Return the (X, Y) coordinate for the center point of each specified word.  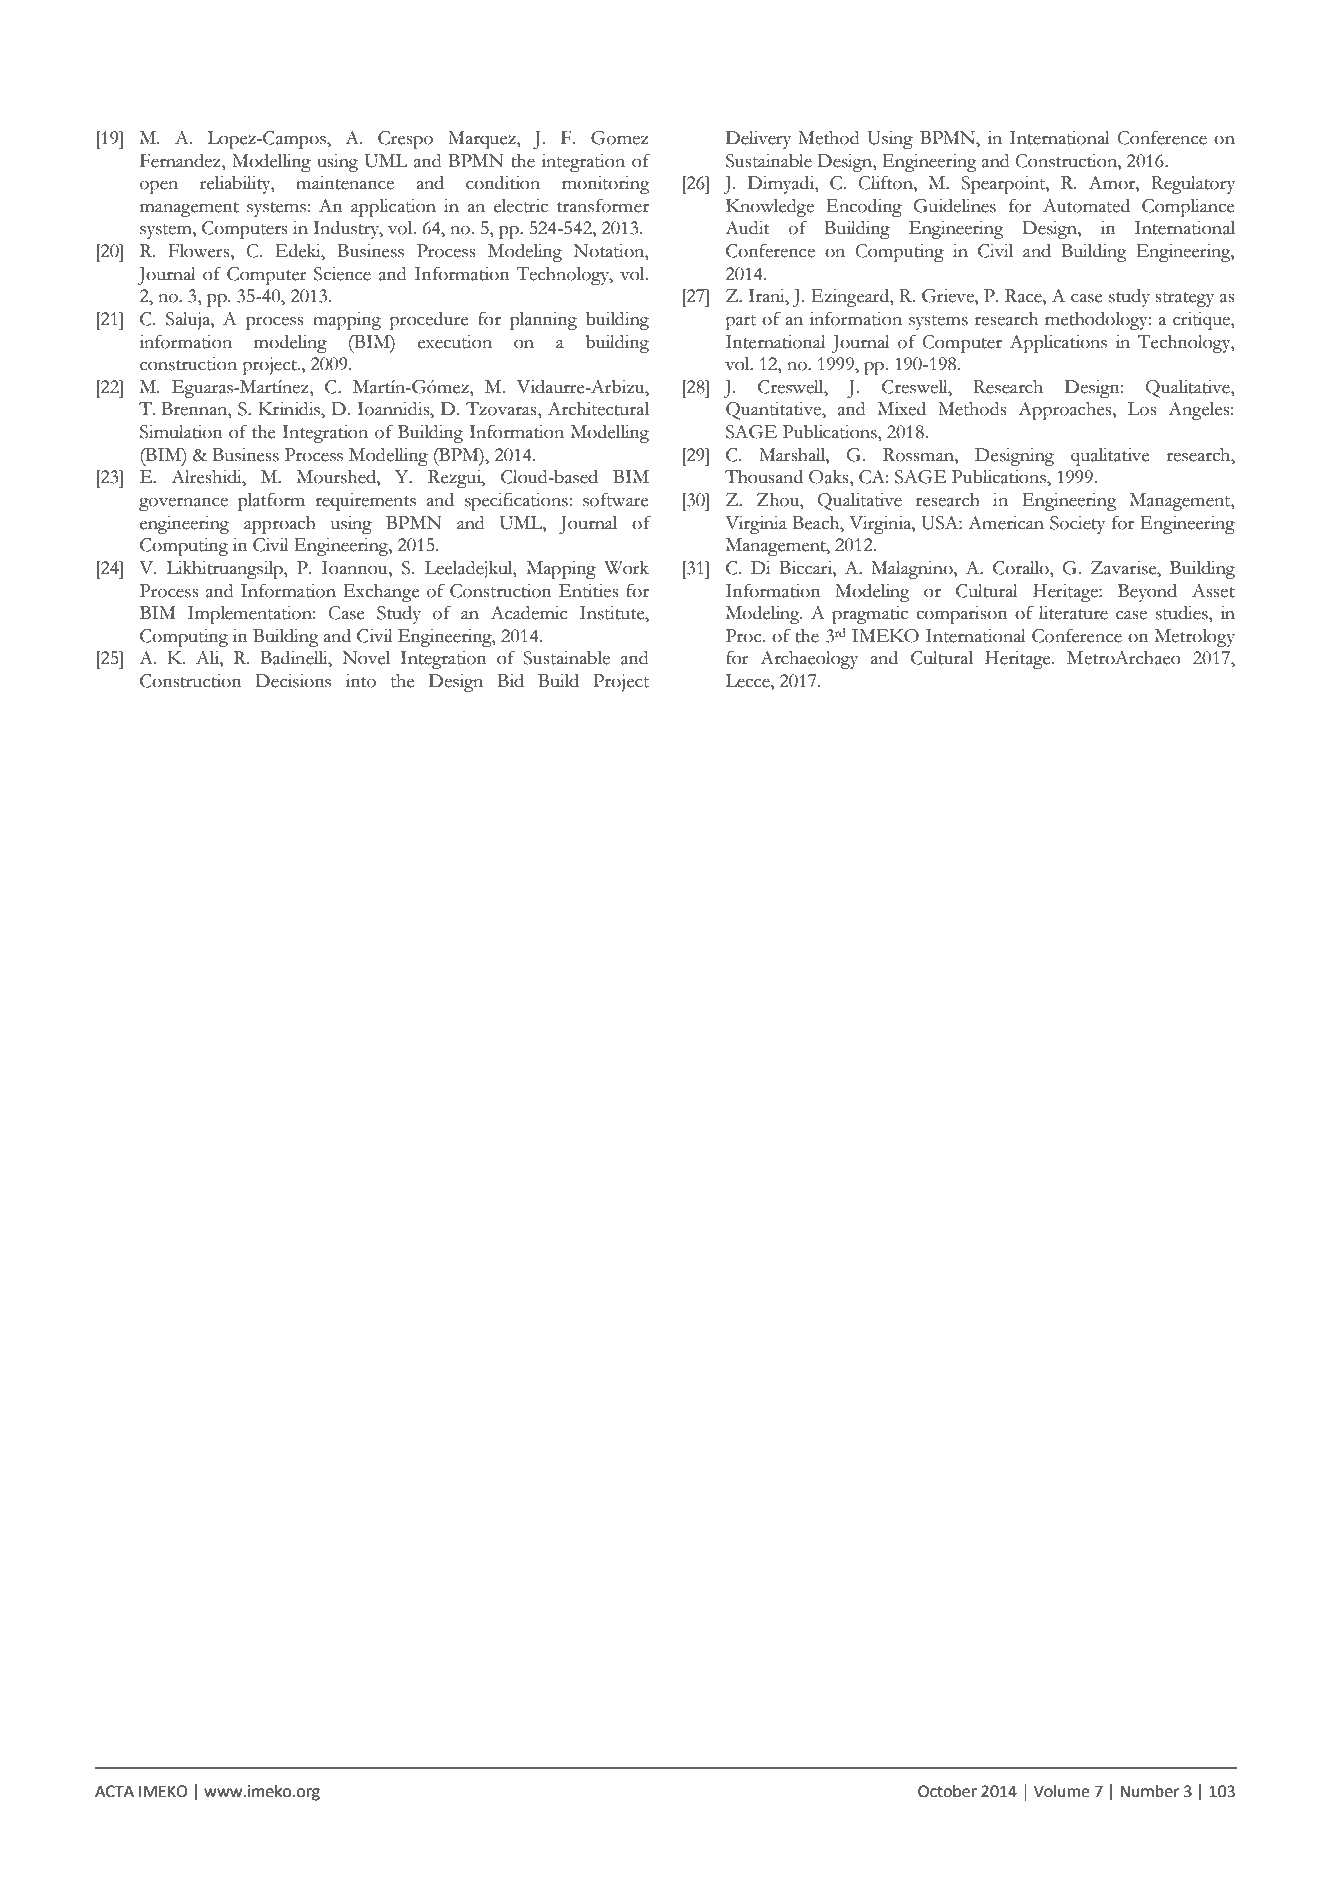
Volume (1061, 1791)
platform (271, 501)
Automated (1086, 206)
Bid (510, 681)
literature (1073, 613)
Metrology (1195, 638)
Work (626, 568)
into (361, 681)
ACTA (114, 1791)
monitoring (606, 185)
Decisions (293, 681)
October (947, 1791)
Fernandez (181, 161)
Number (1149, 1791)
